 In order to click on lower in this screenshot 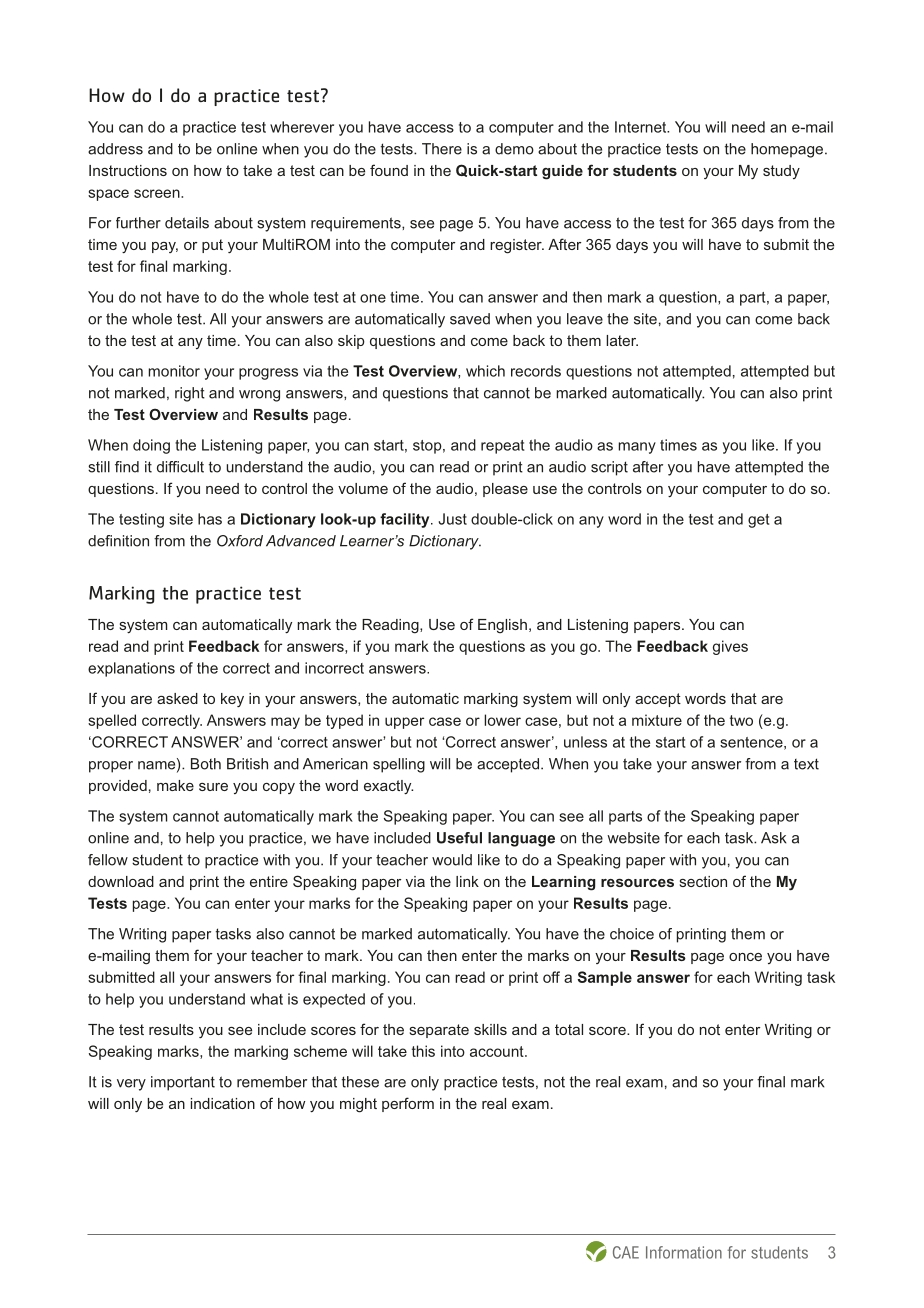, I will do `click(502, 720)`.
